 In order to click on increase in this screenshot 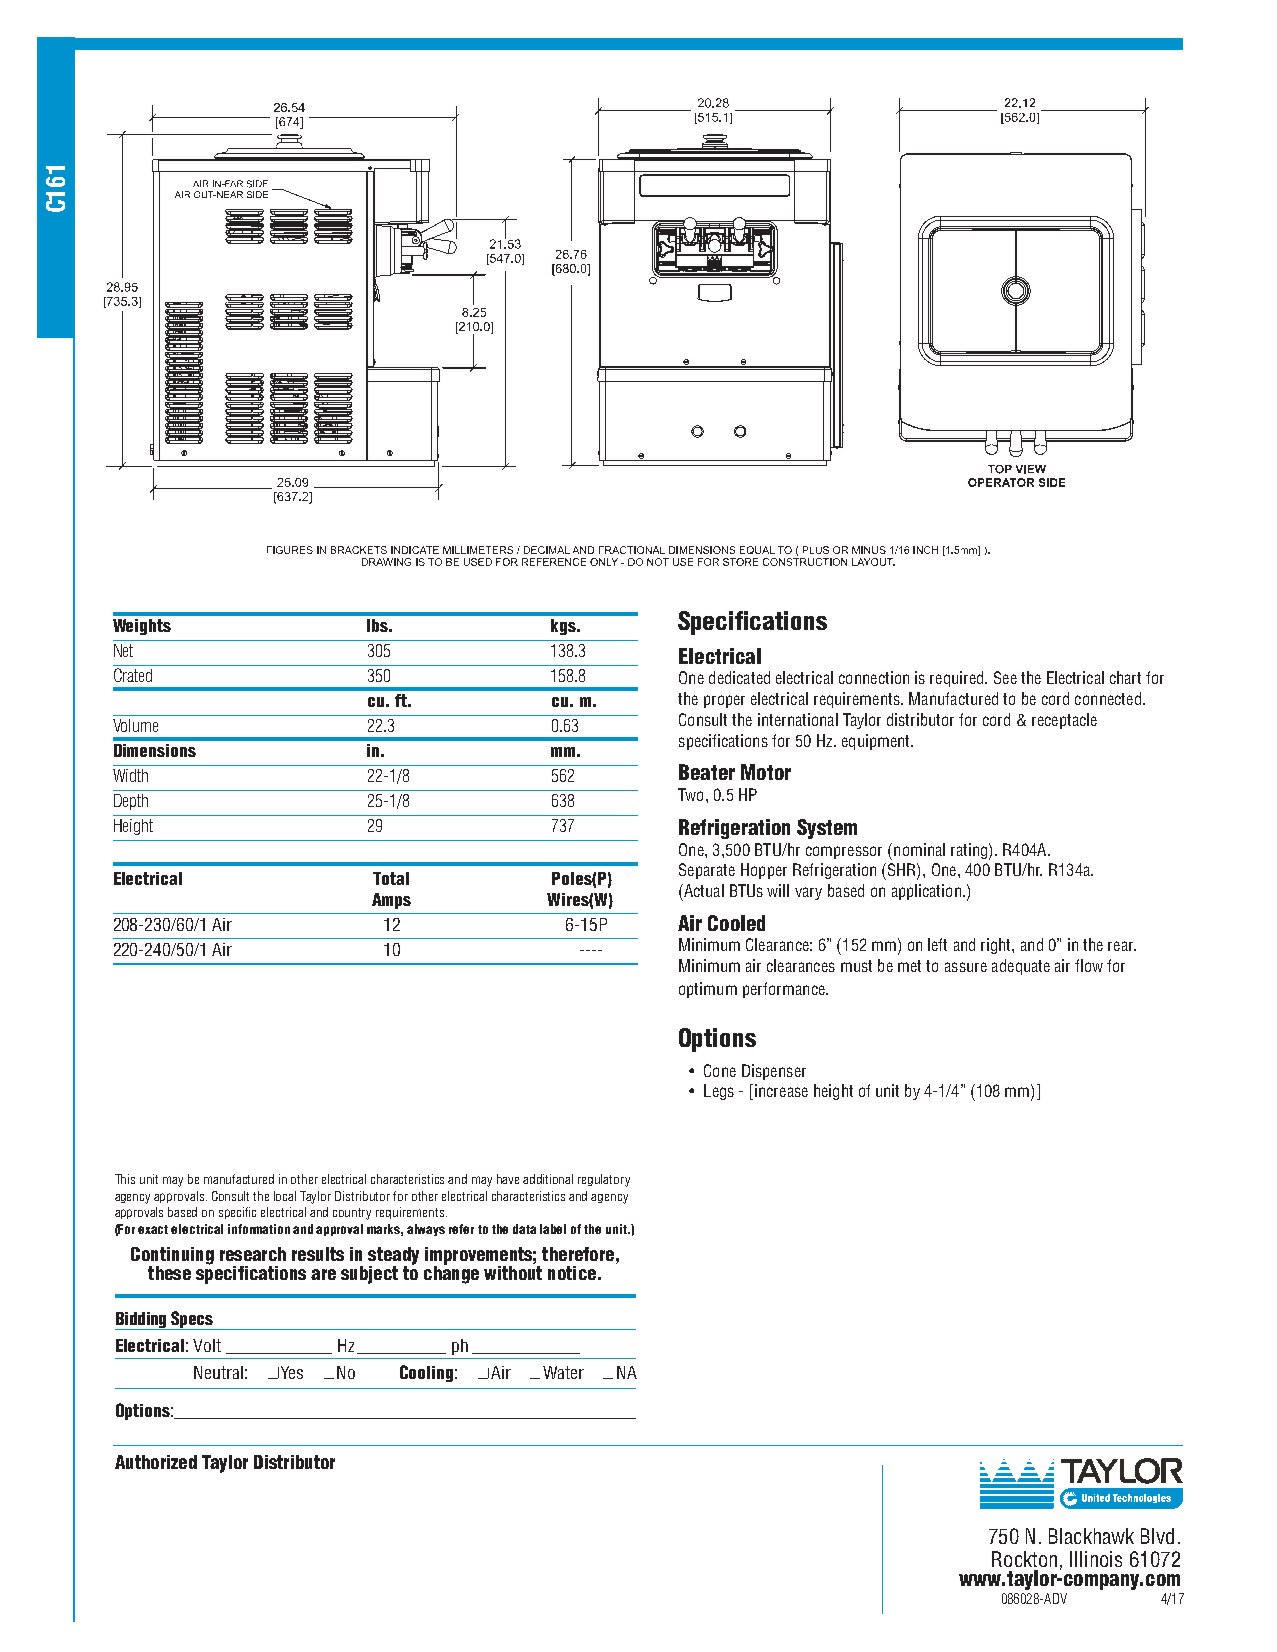, I will do `click(781, 1090)`.
